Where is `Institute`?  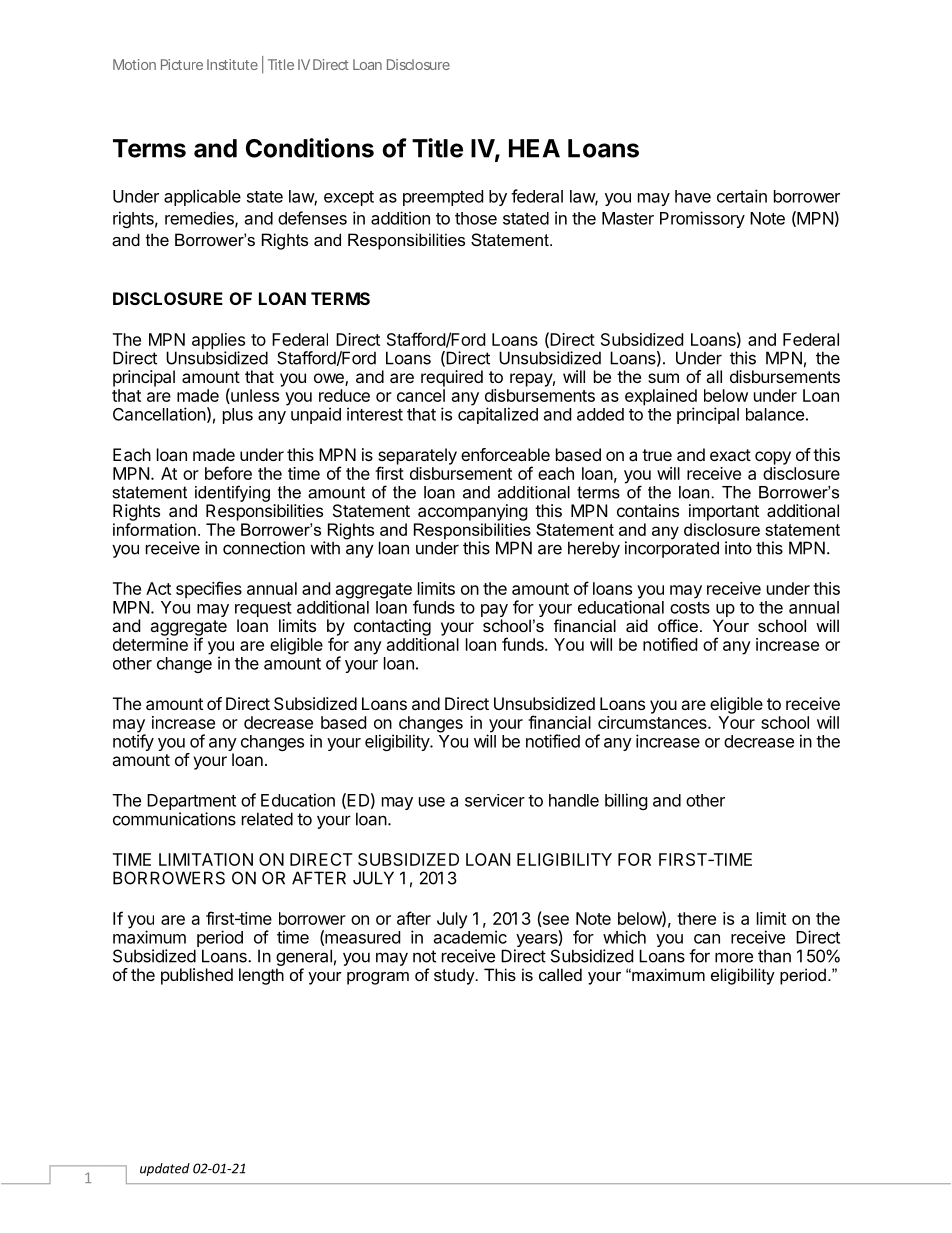
Institute is located at coordinates (232, 64).
